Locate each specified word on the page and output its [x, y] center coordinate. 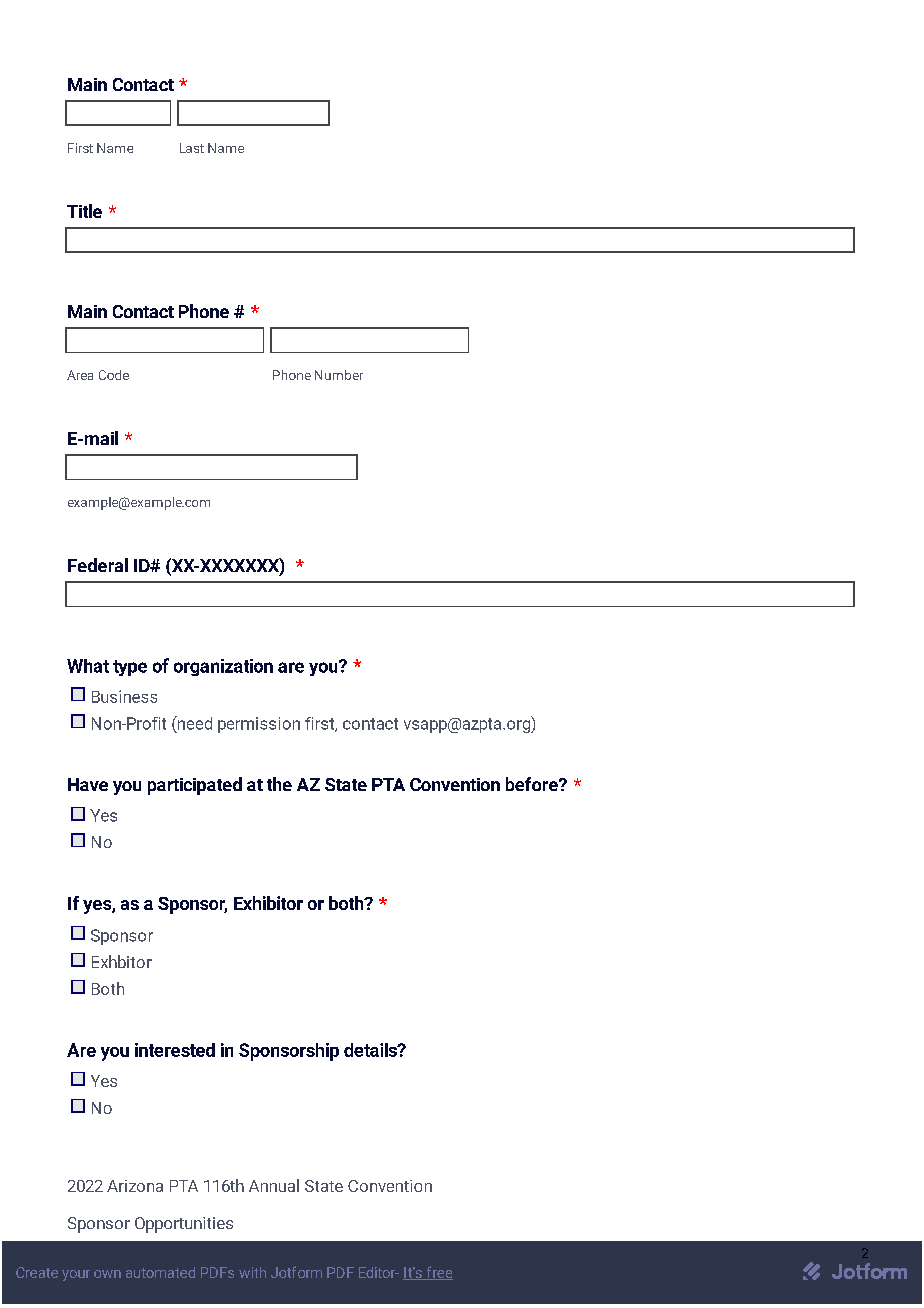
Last [192, 148]
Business [124, 696]
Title [84, 211]
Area [80, 375]
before [533, 784]
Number [339, 375]
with [252, 1272]
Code [114, 375]
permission [259, 725]
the [279, 784]
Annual [274, 1185]
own [107, 1274]
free [438, 1273]
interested [175, 1050]
